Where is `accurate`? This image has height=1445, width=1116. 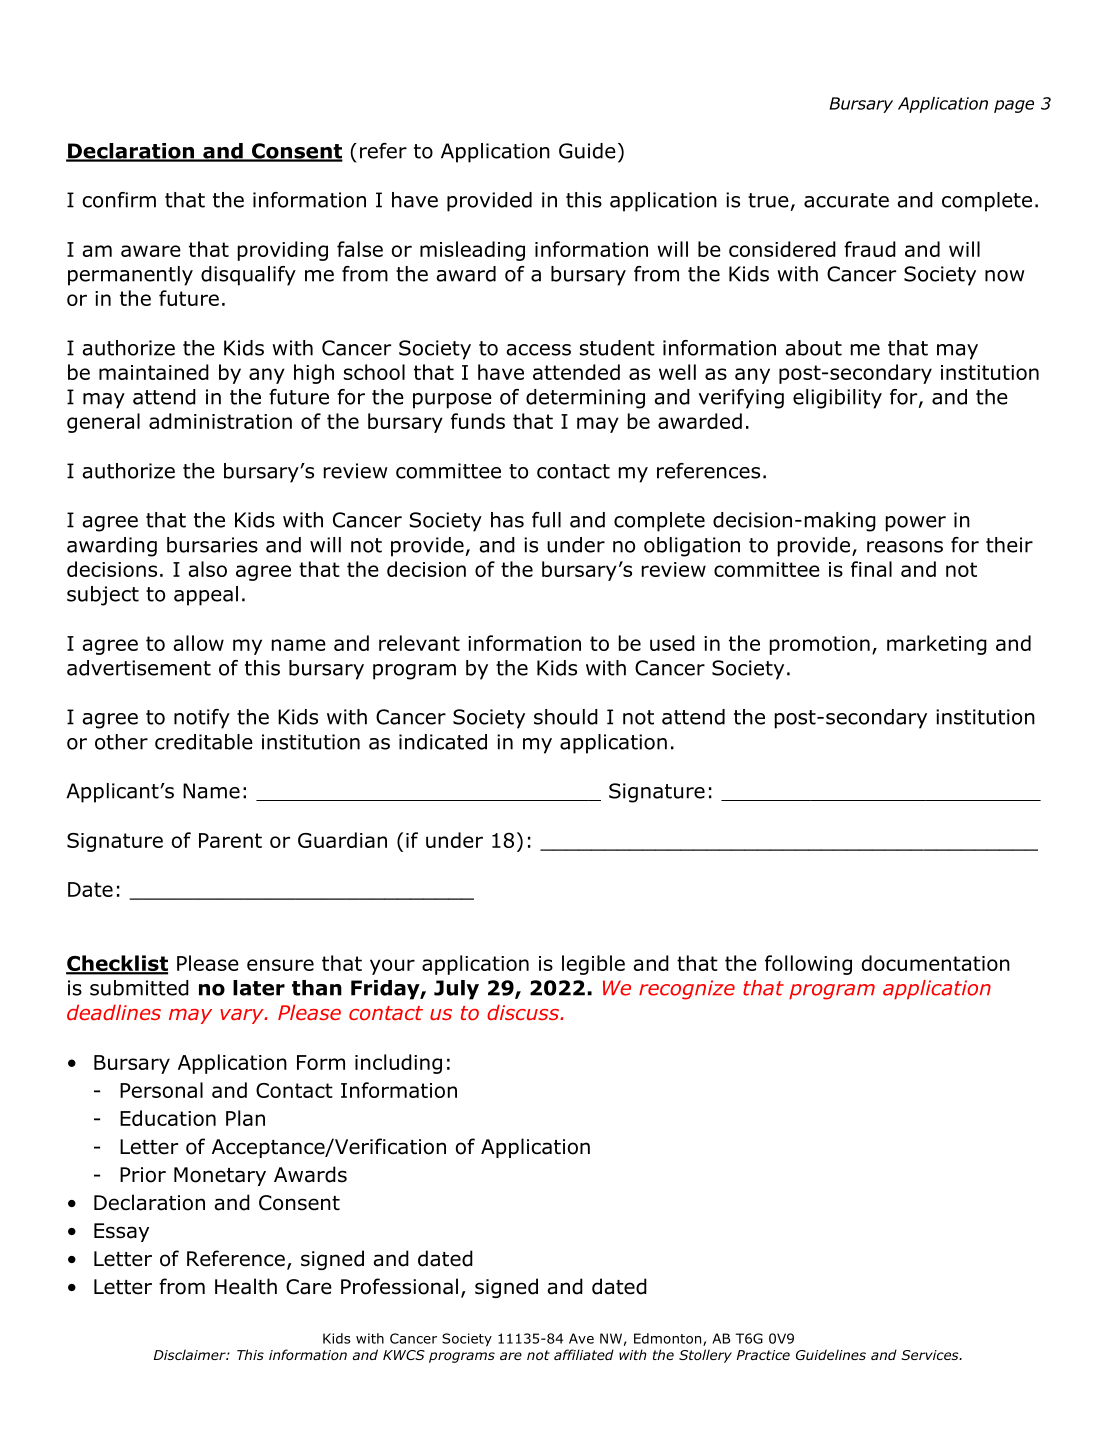 accurate is located at coordinates (846, 200).
